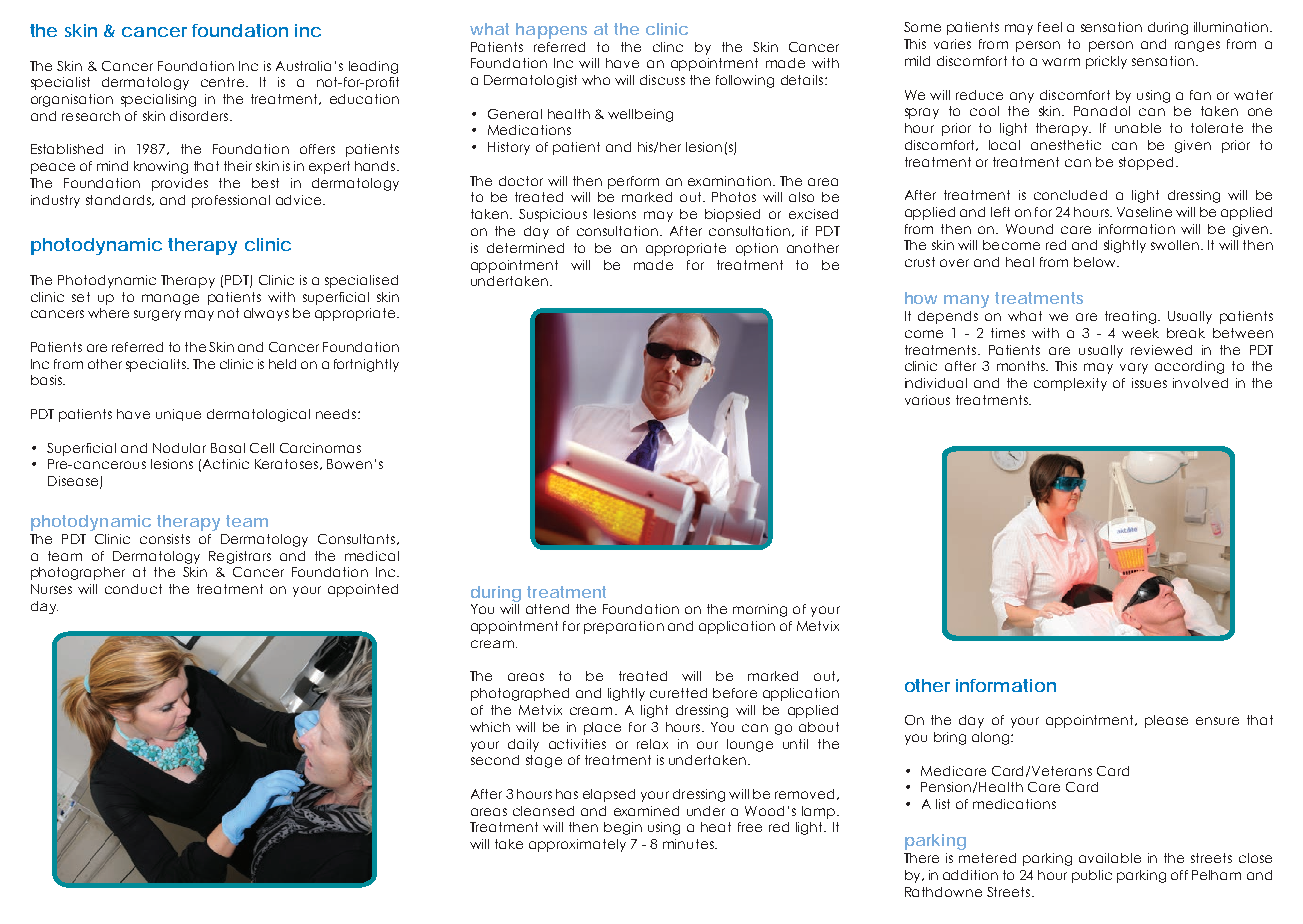 The height and width of the document is (924, 1303). What do you see at coordinates (689, 844) in the document?
I see `minutes` at bounding box center [689, 844].
